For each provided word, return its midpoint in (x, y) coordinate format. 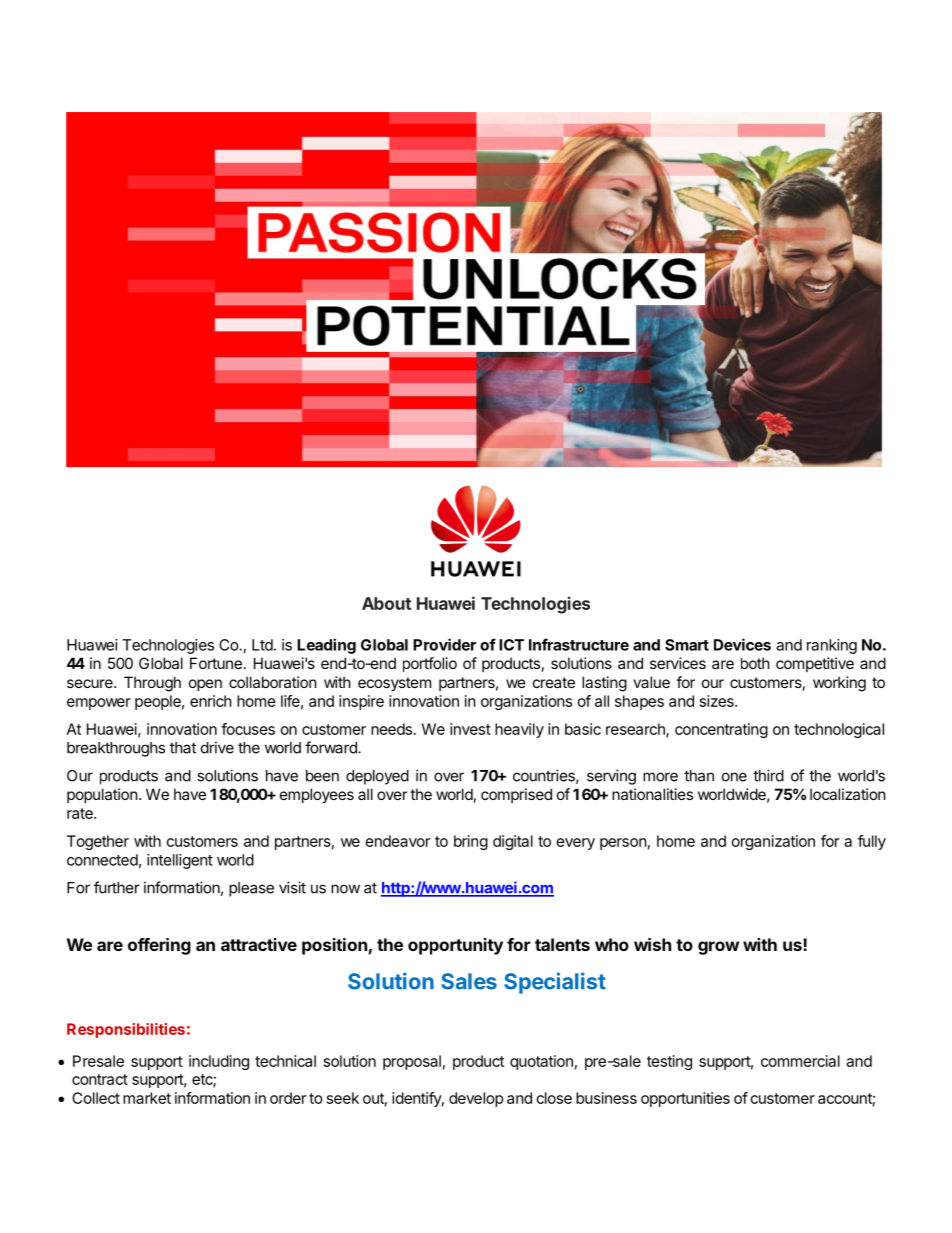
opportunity (455, 946)
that (183, 748)
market (147, 1098)
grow (718, 948)
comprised (516, 795)
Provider (444, 644)
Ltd (262, 645)
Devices (742, 644)
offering (159, 946)
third (768, 775)
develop (476, 1099)
